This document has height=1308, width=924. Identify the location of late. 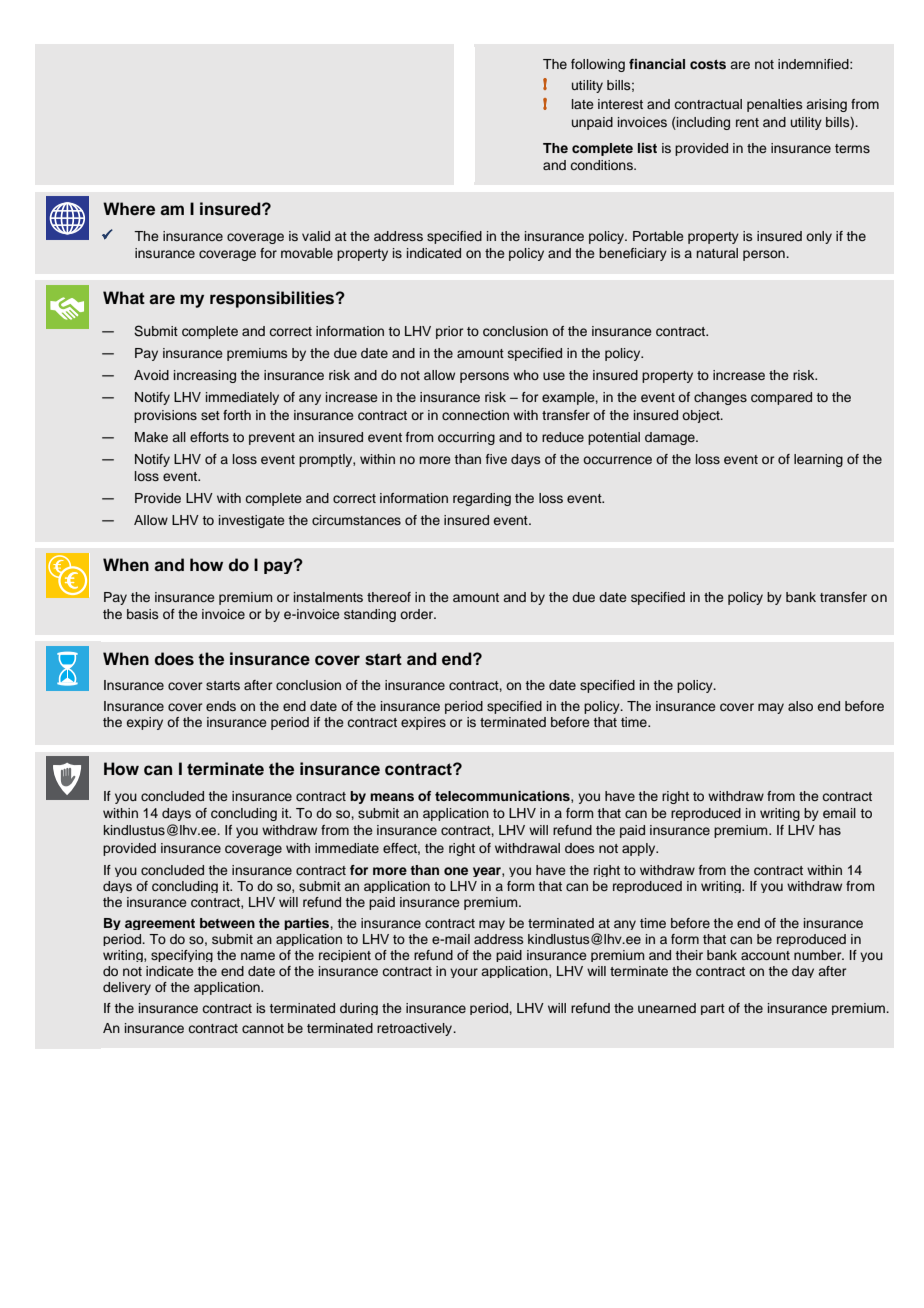
(582, 104).
